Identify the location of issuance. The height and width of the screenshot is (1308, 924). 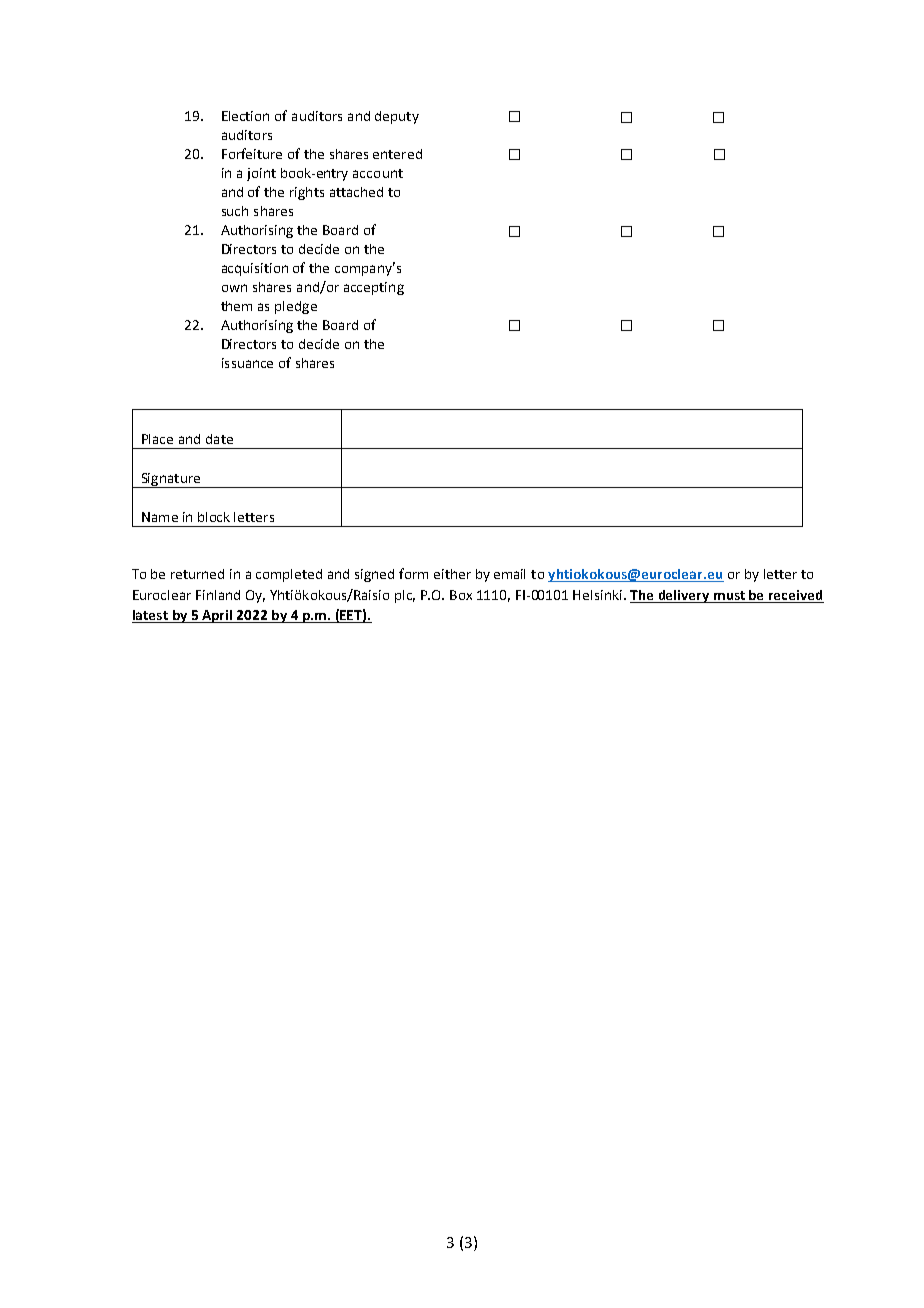
(247, 363).
